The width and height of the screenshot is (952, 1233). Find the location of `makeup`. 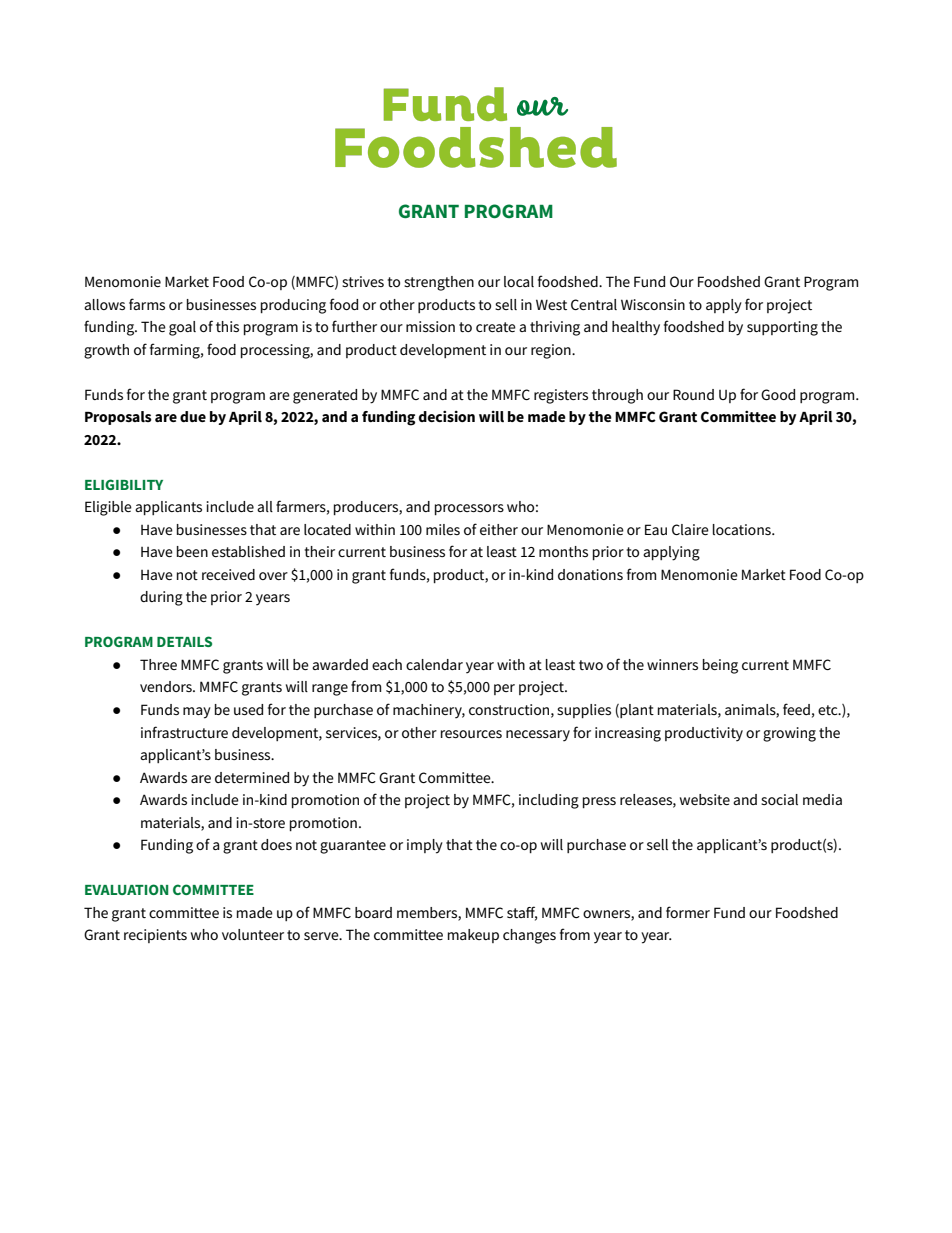

makeup is located at coordinates (473, 936).
